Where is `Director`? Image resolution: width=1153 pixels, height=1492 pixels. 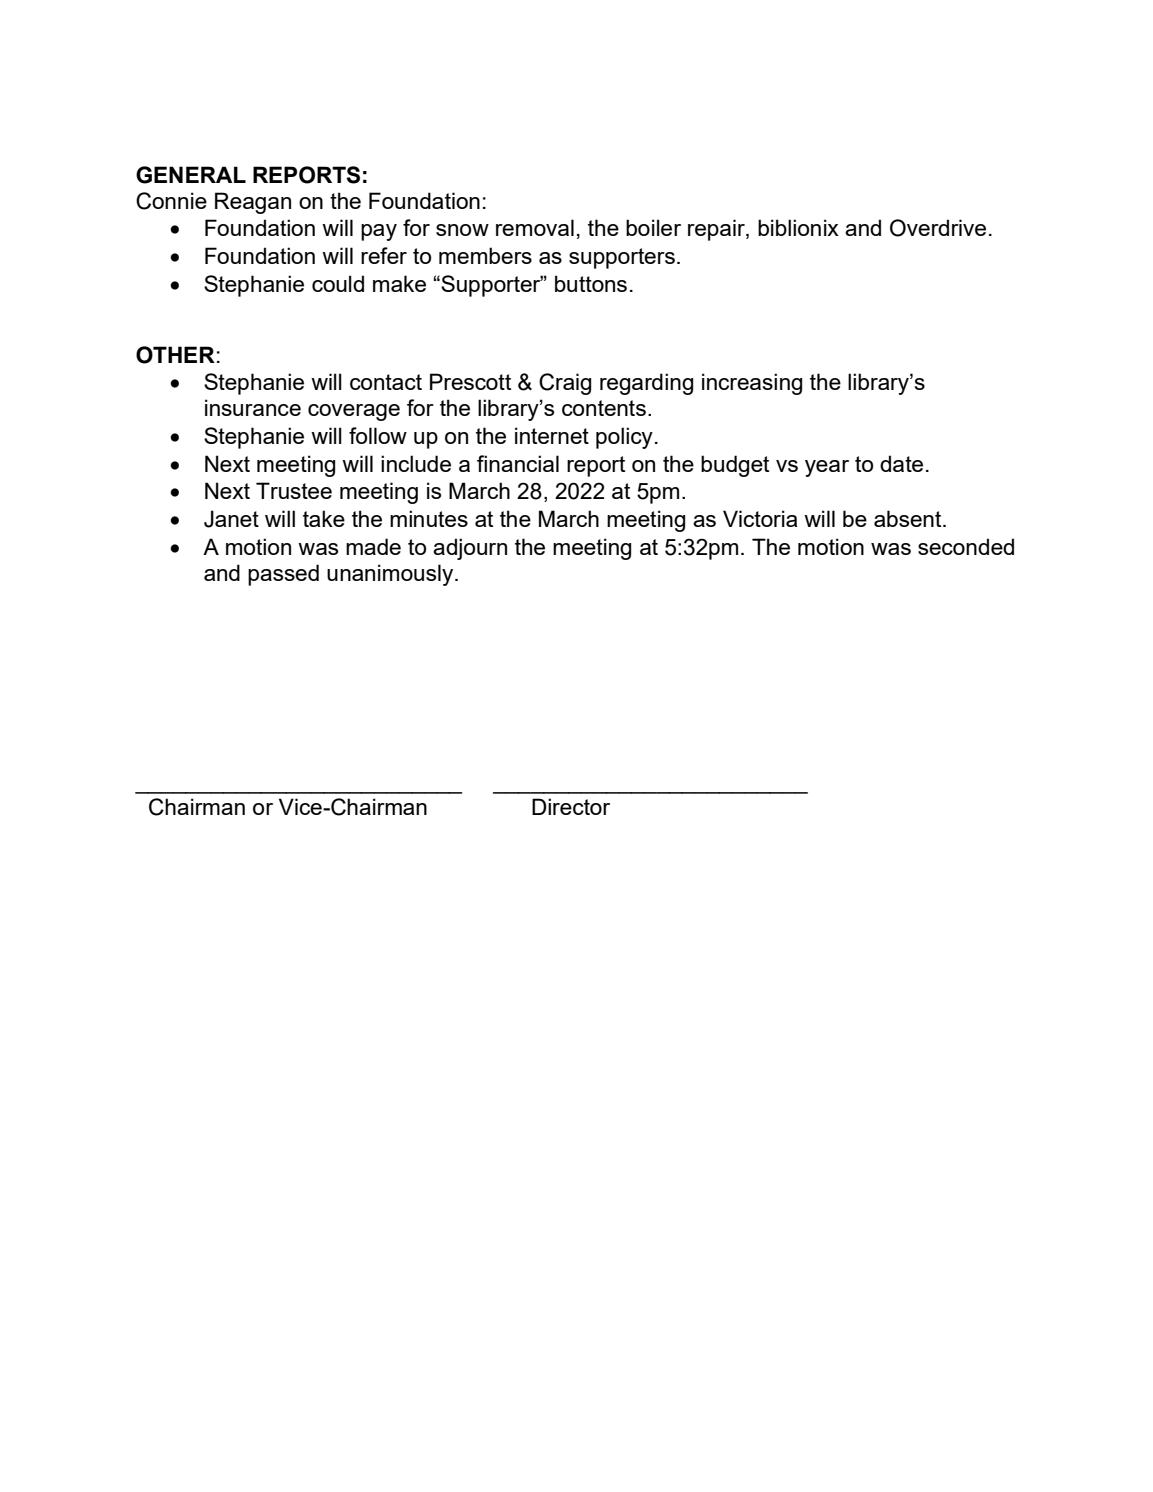
Director is located at coordinates (571, 806).
